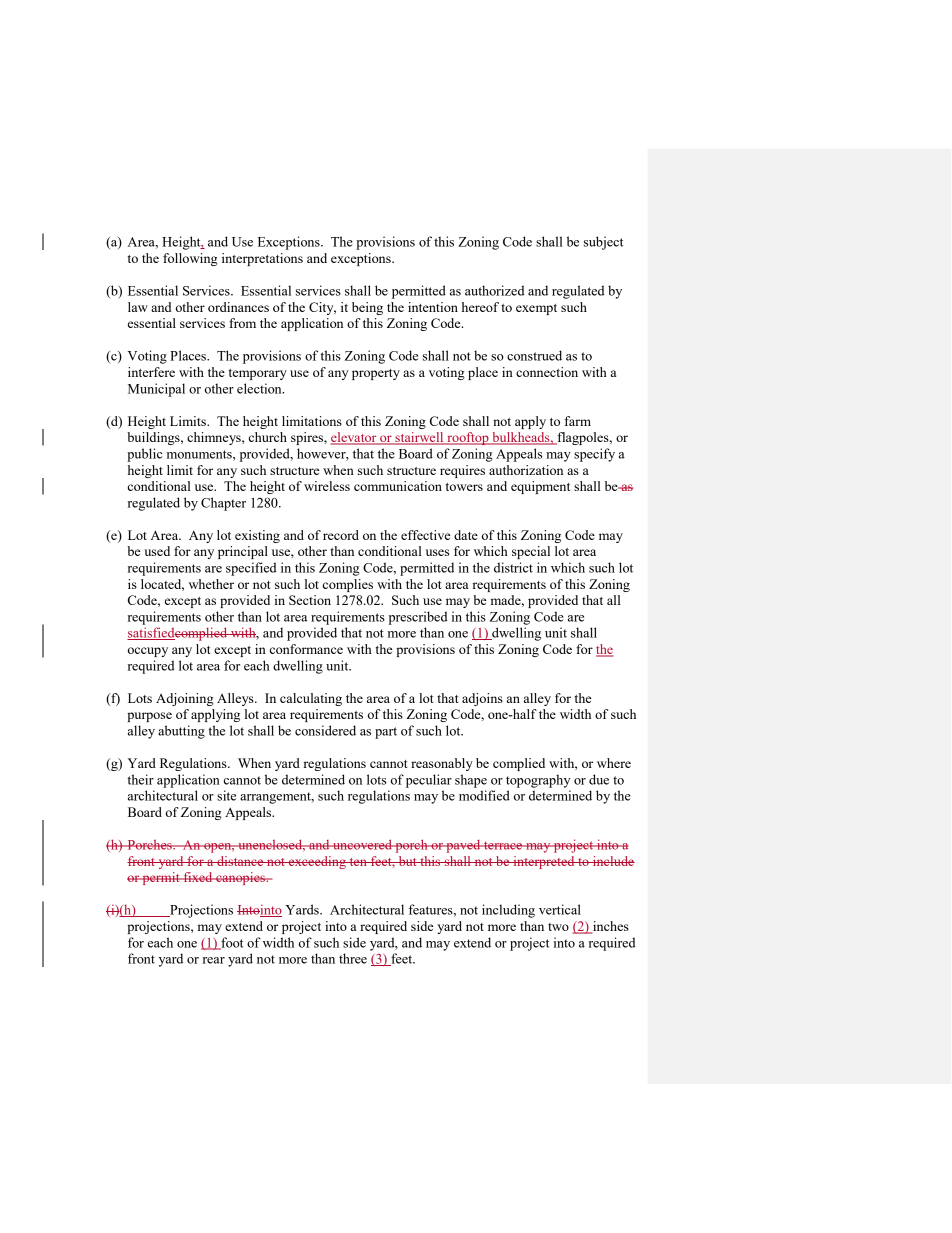 Image resolution: width=952 pixels, height=1233 pixels. Describe the element at coordinates (614, 763) in the screenshot. I see `where` at that location.
